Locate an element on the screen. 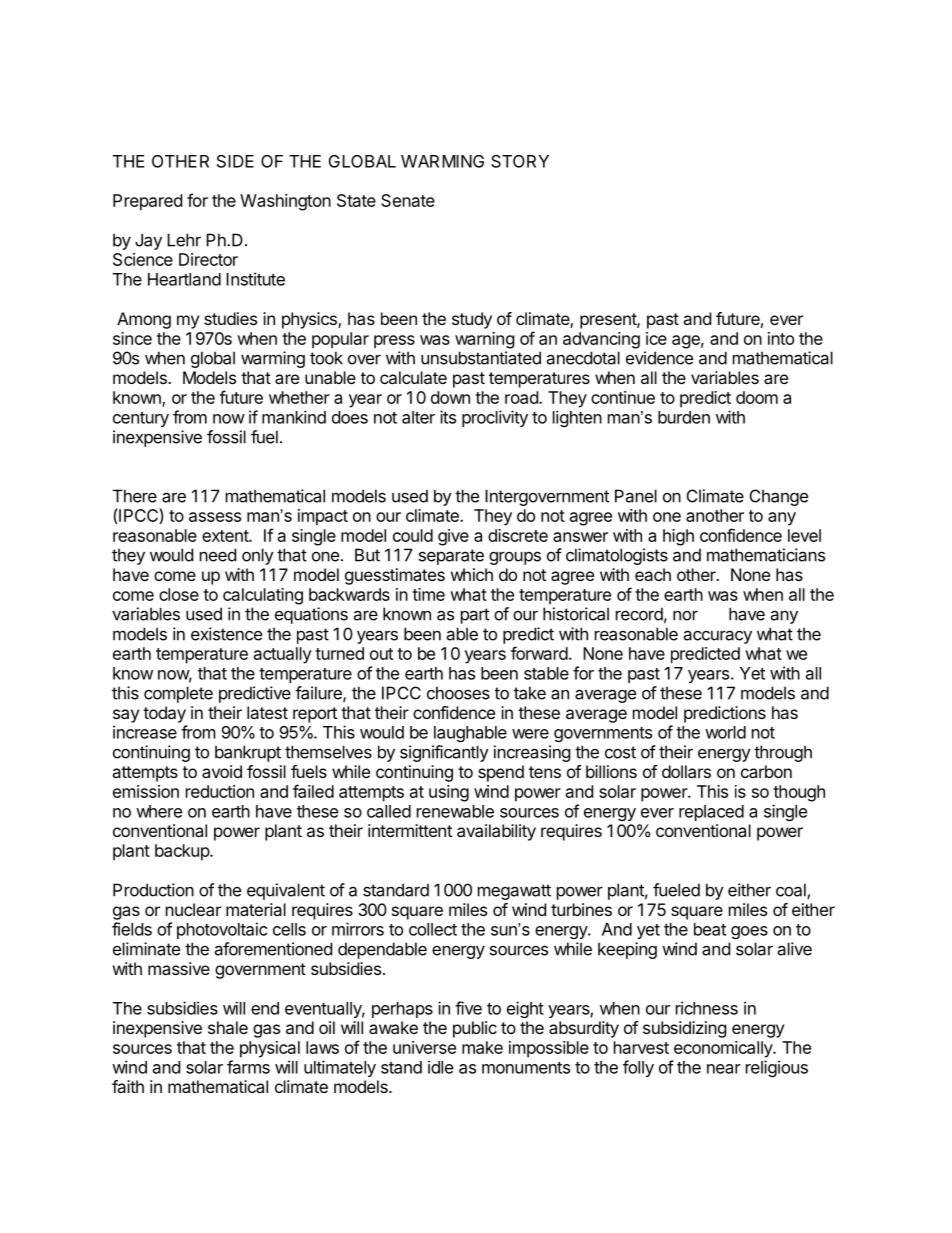 The height and width of the screenshot is (1233, 952). STORY is located at coordinates (520, 161).
